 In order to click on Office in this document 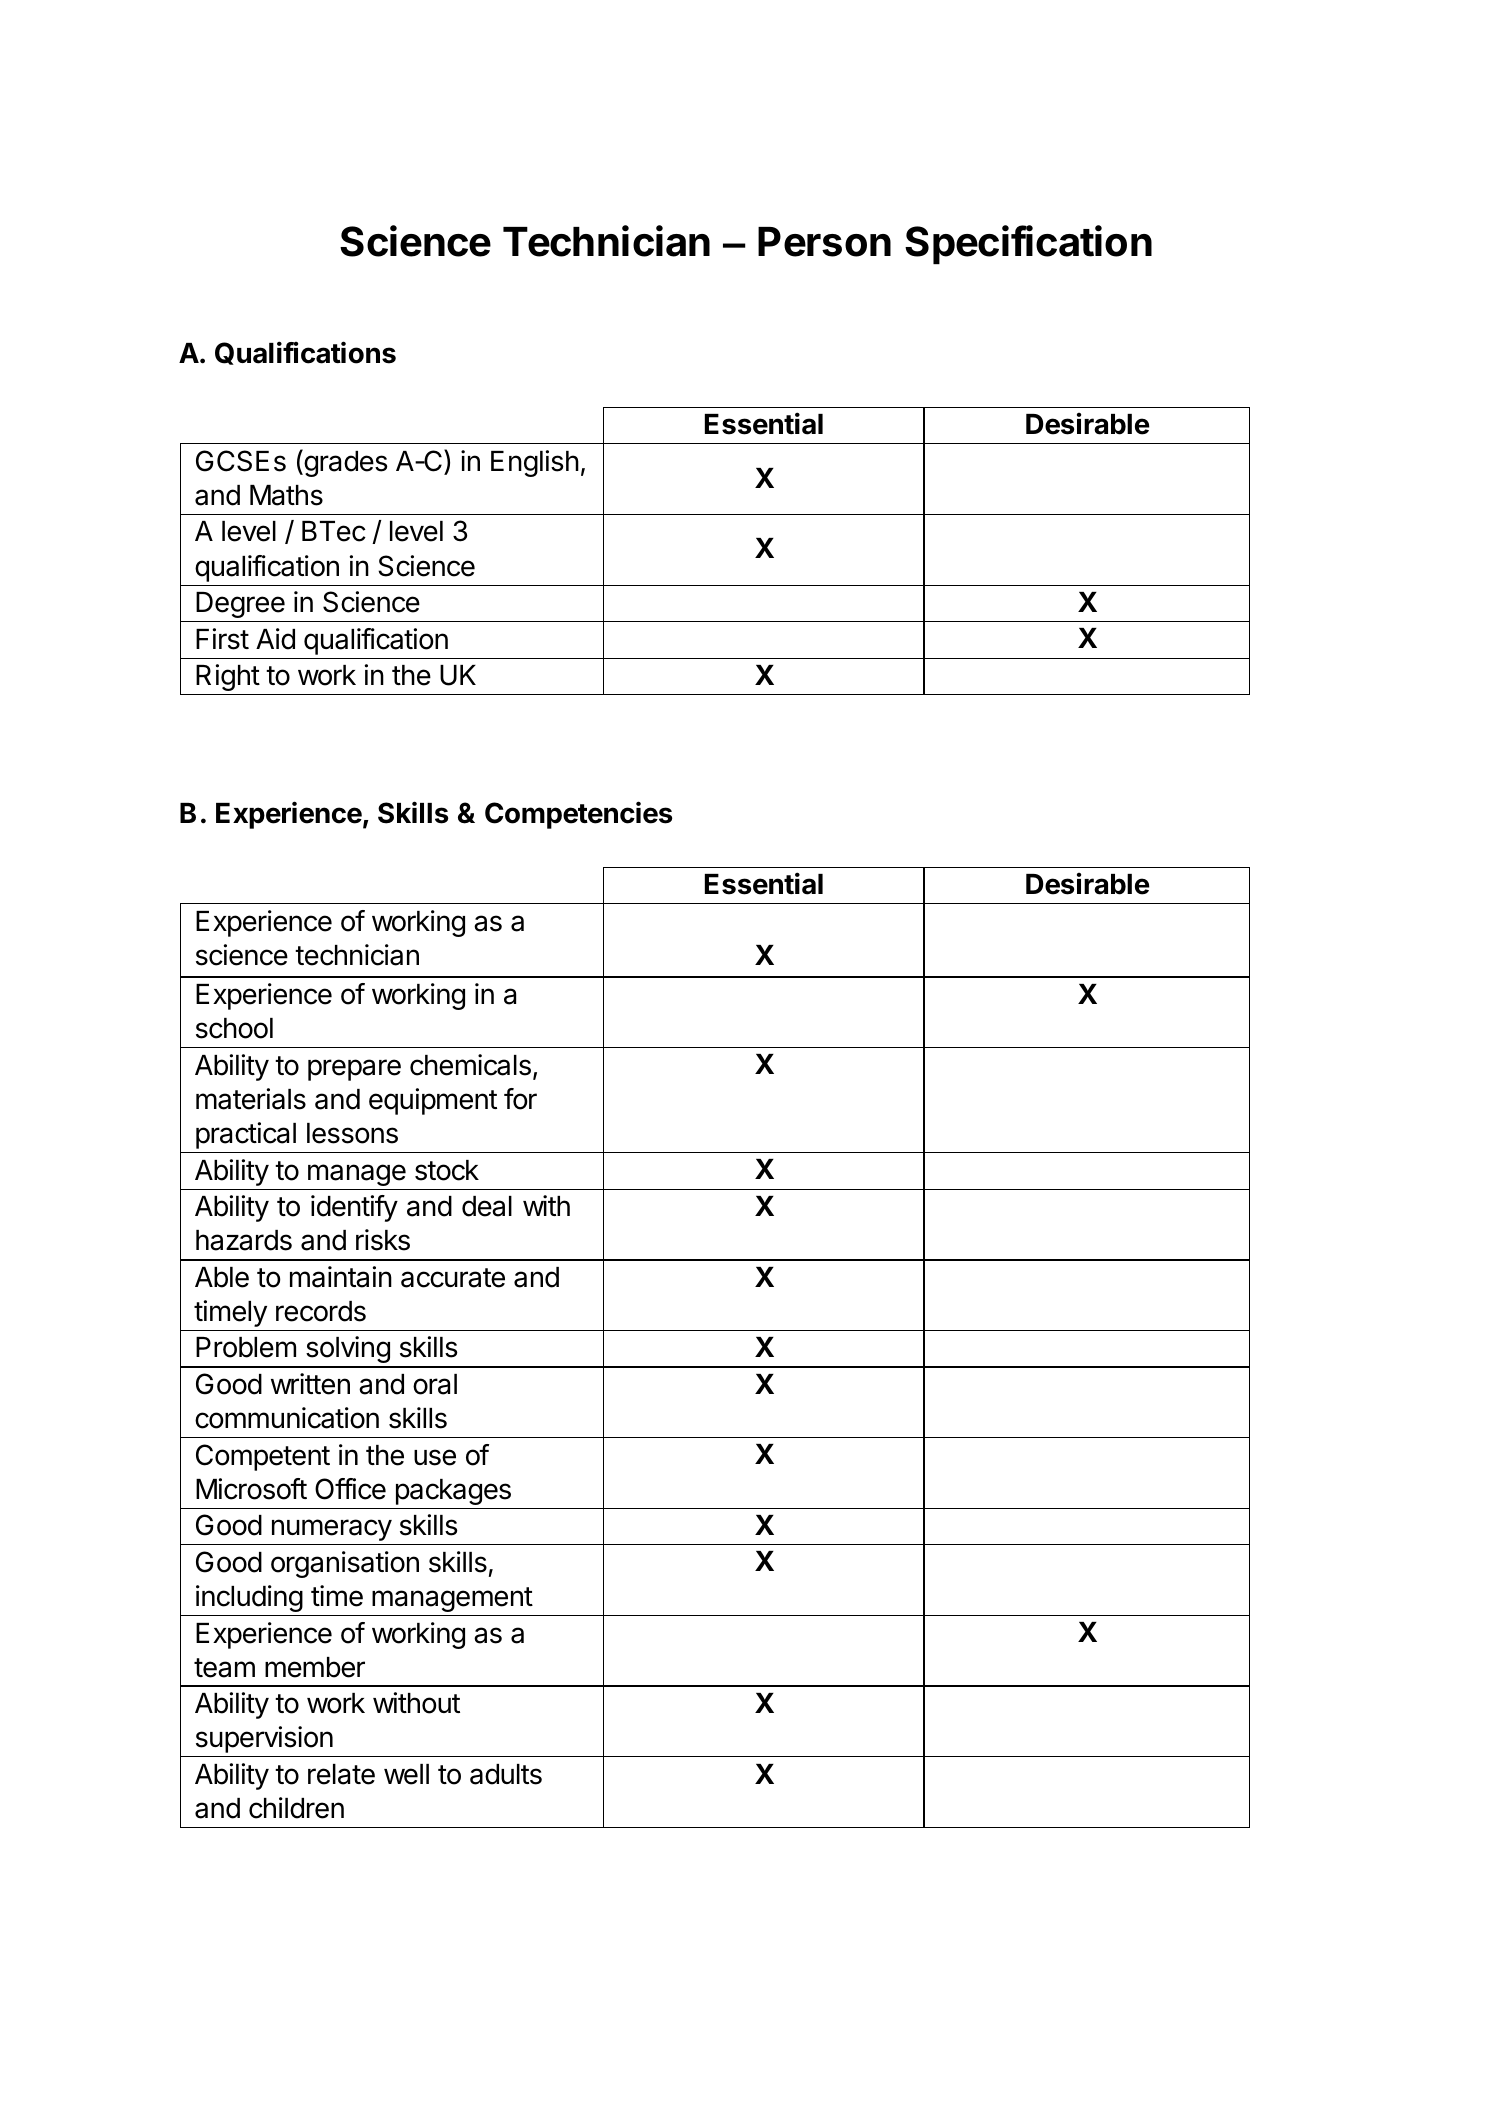, I will do `click(350, 1489)`.
